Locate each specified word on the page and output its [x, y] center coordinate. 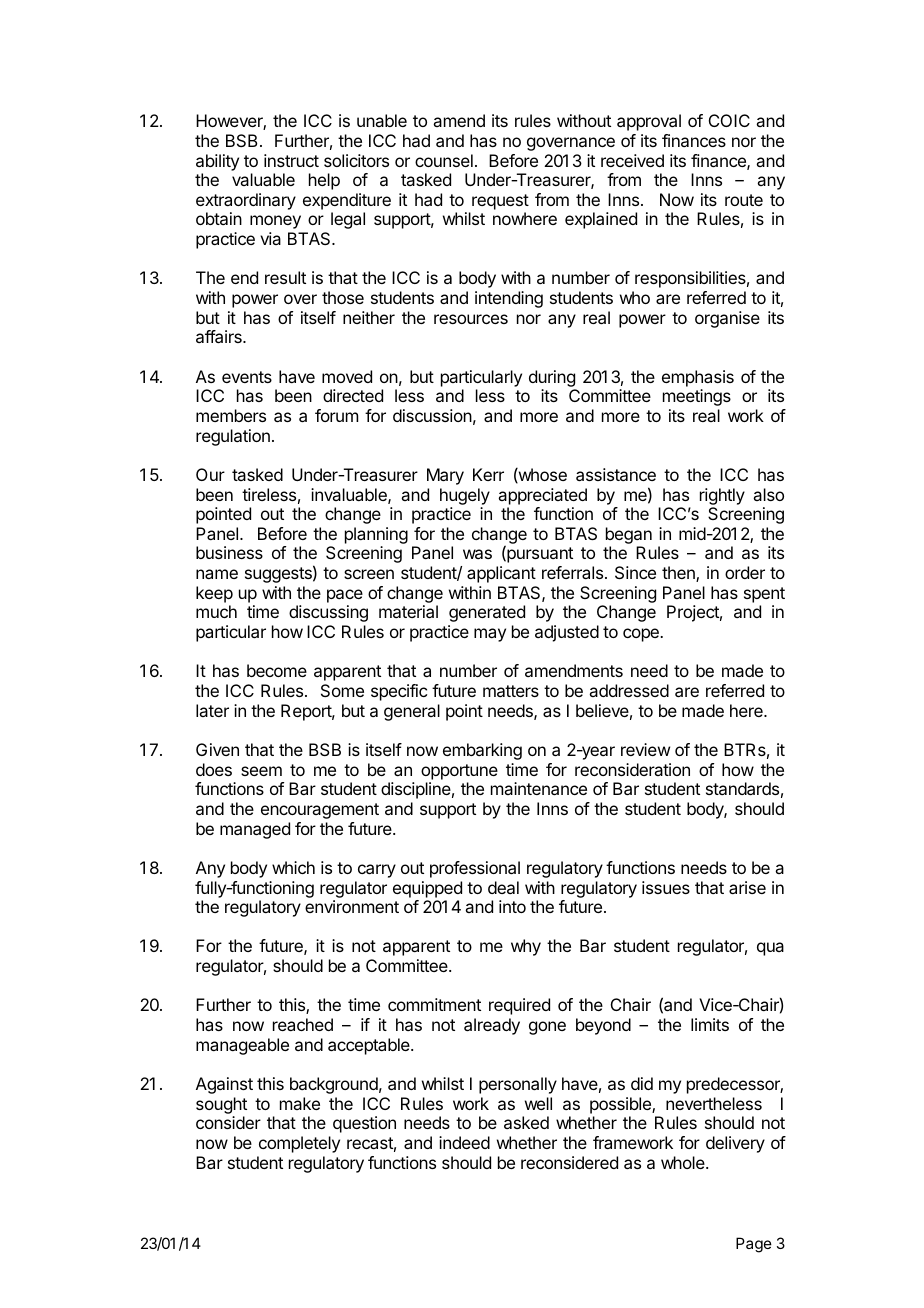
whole [684, 1162]
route [744, 200]
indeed [464, 1142]
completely [299, 1144]
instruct [291, 160]
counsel [444, 160]
